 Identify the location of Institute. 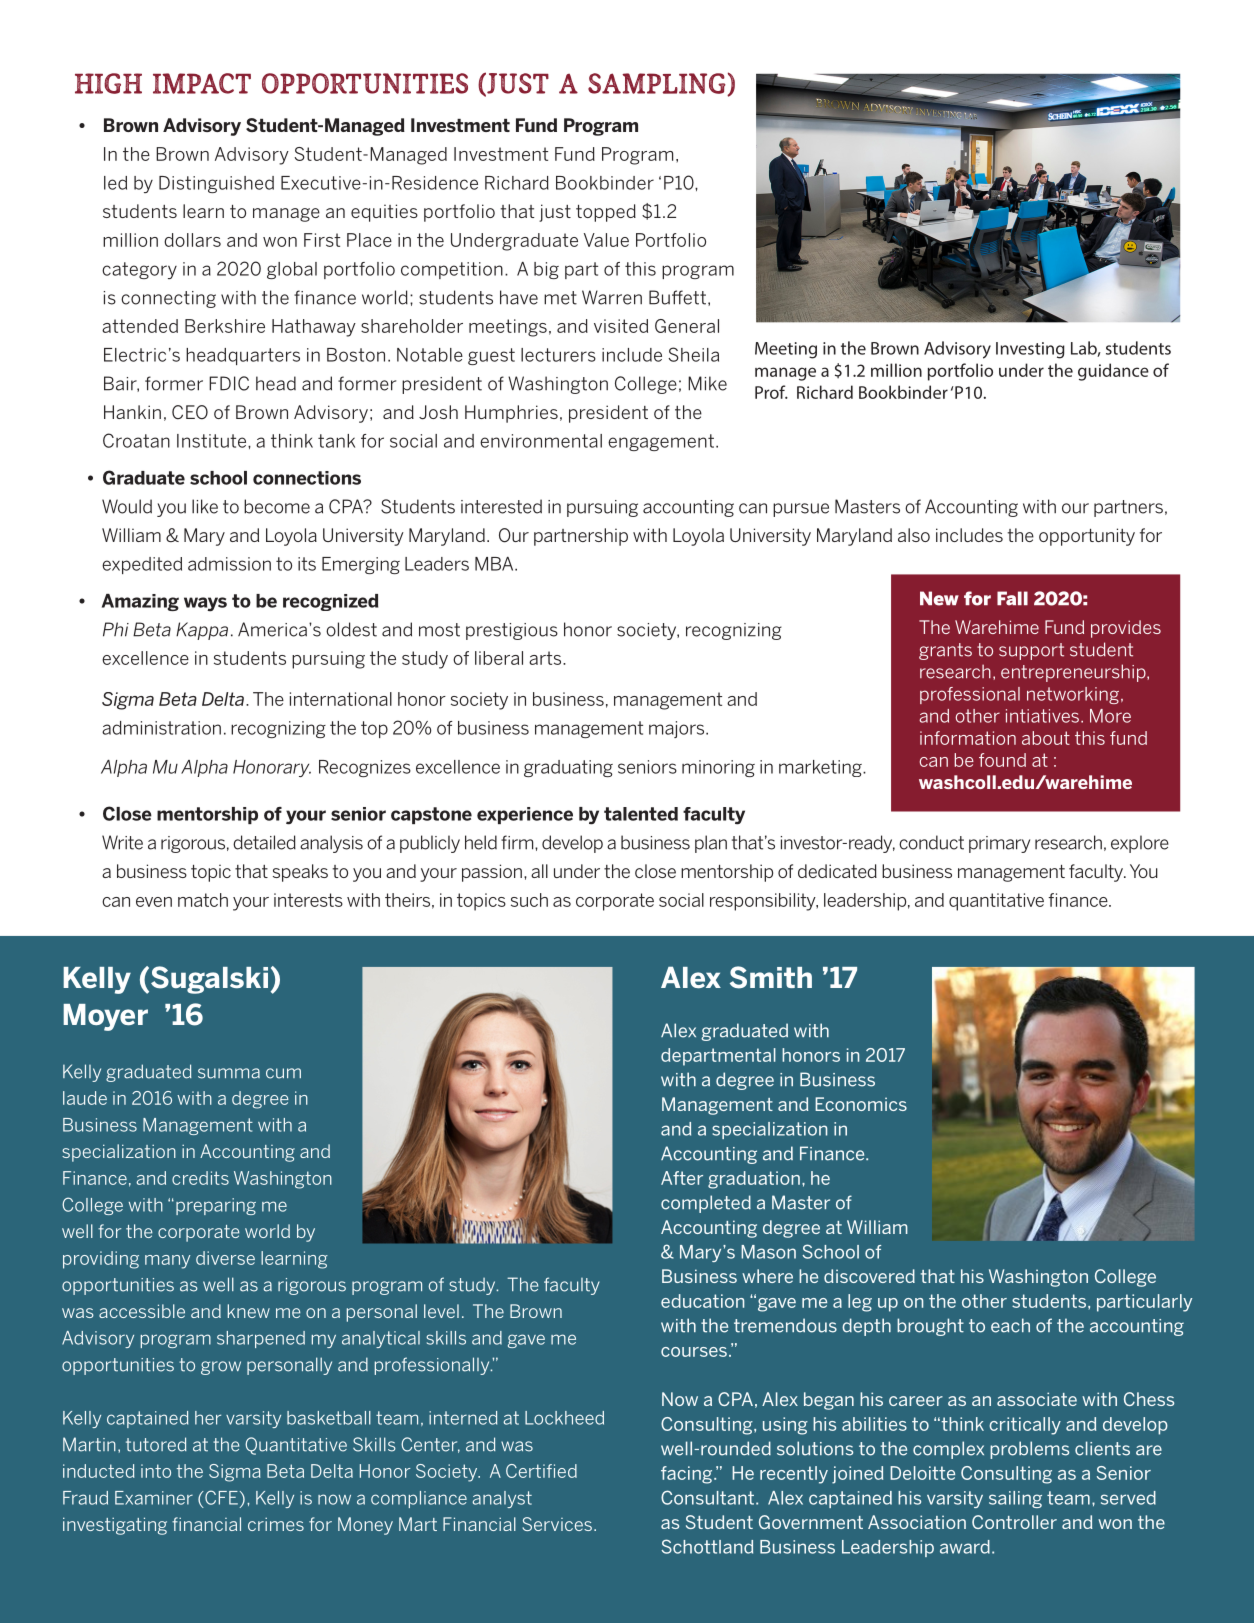
(213, 441).
